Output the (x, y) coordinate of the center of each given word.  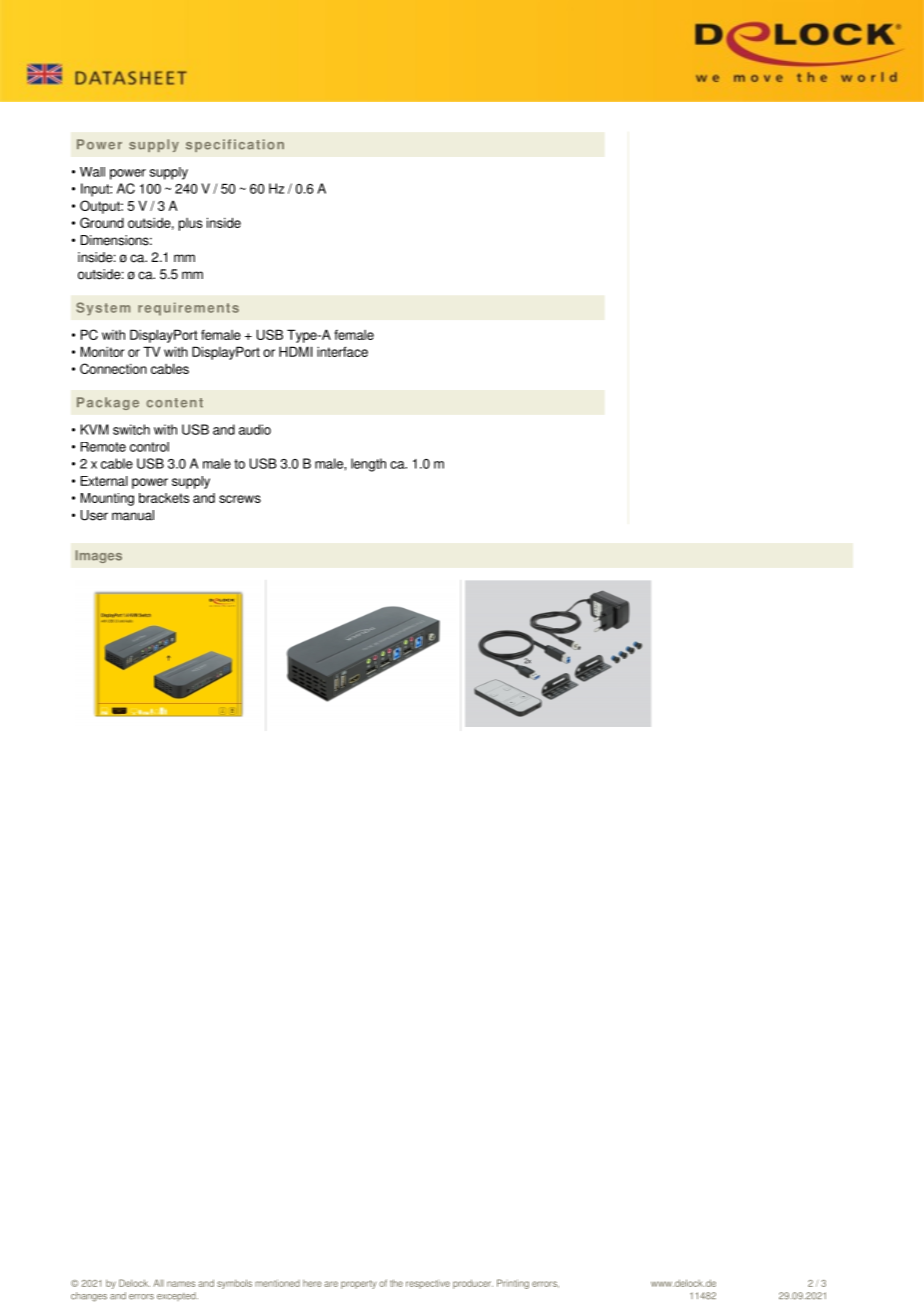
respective (428, 1284)
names (181, 1284)
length (368, 465)
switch (131, 429)
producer (473, 1284)
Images (99, 556)
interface (342, 351)
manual (133, 515)
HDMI (295, 351)
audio (255, 429)
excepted (177, 1296)
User (94, 515)
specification (235, 145)
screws (240, 499)
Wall (92, 172)
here (312, 1283)
